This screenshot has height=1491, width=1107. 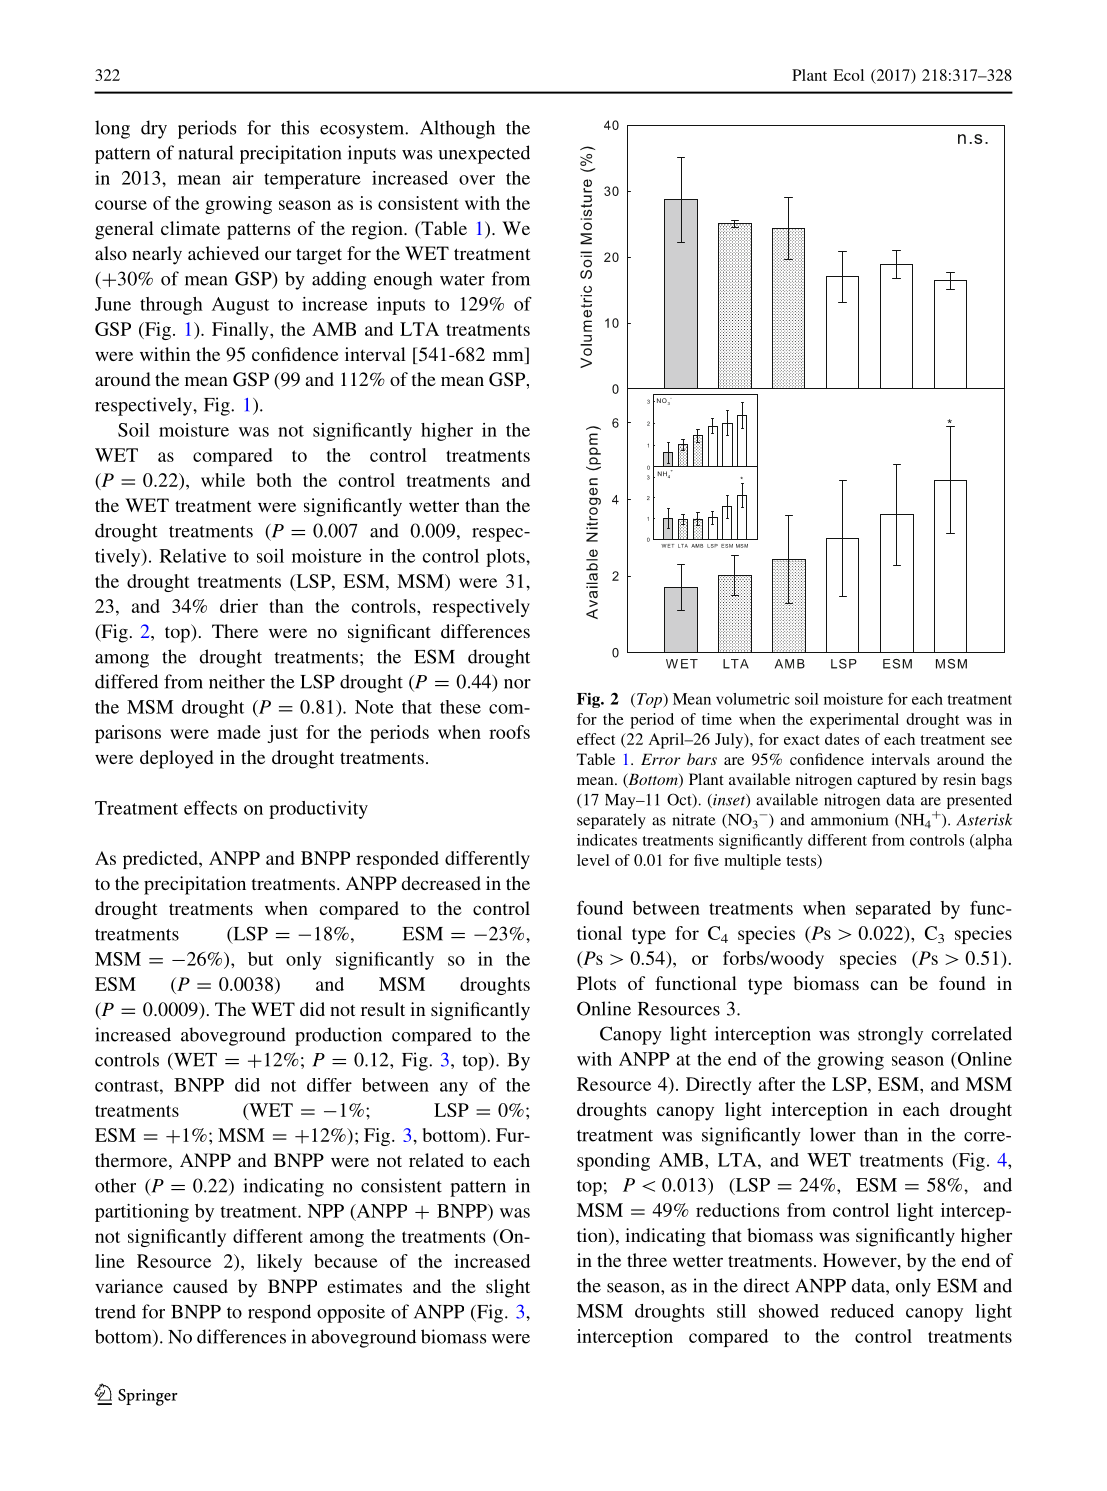 I want to click on caused, so click(x=200, y=1286).
